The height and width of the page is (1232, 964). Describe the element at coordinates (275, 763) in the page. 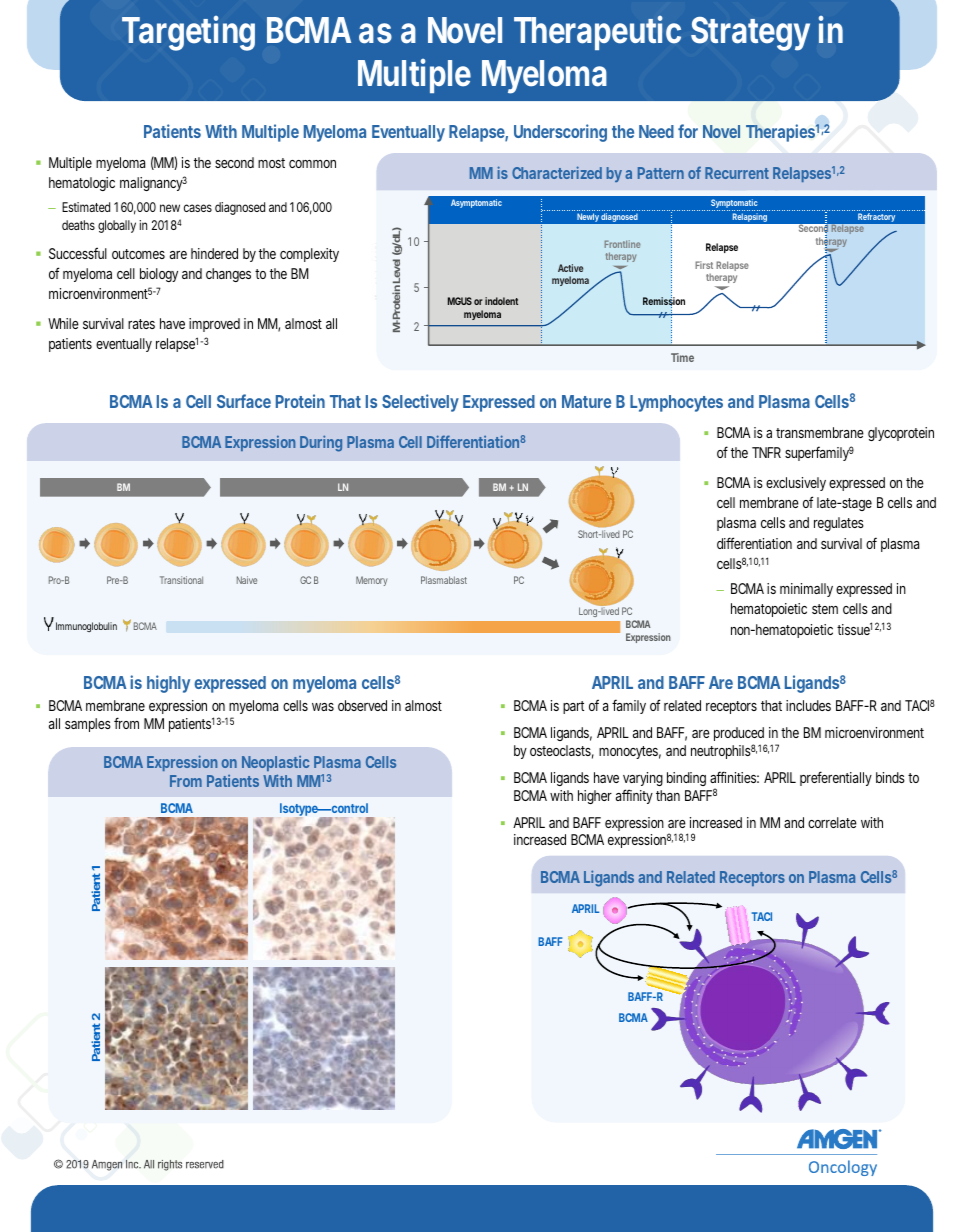

I see `Neoplastic` at that location.
